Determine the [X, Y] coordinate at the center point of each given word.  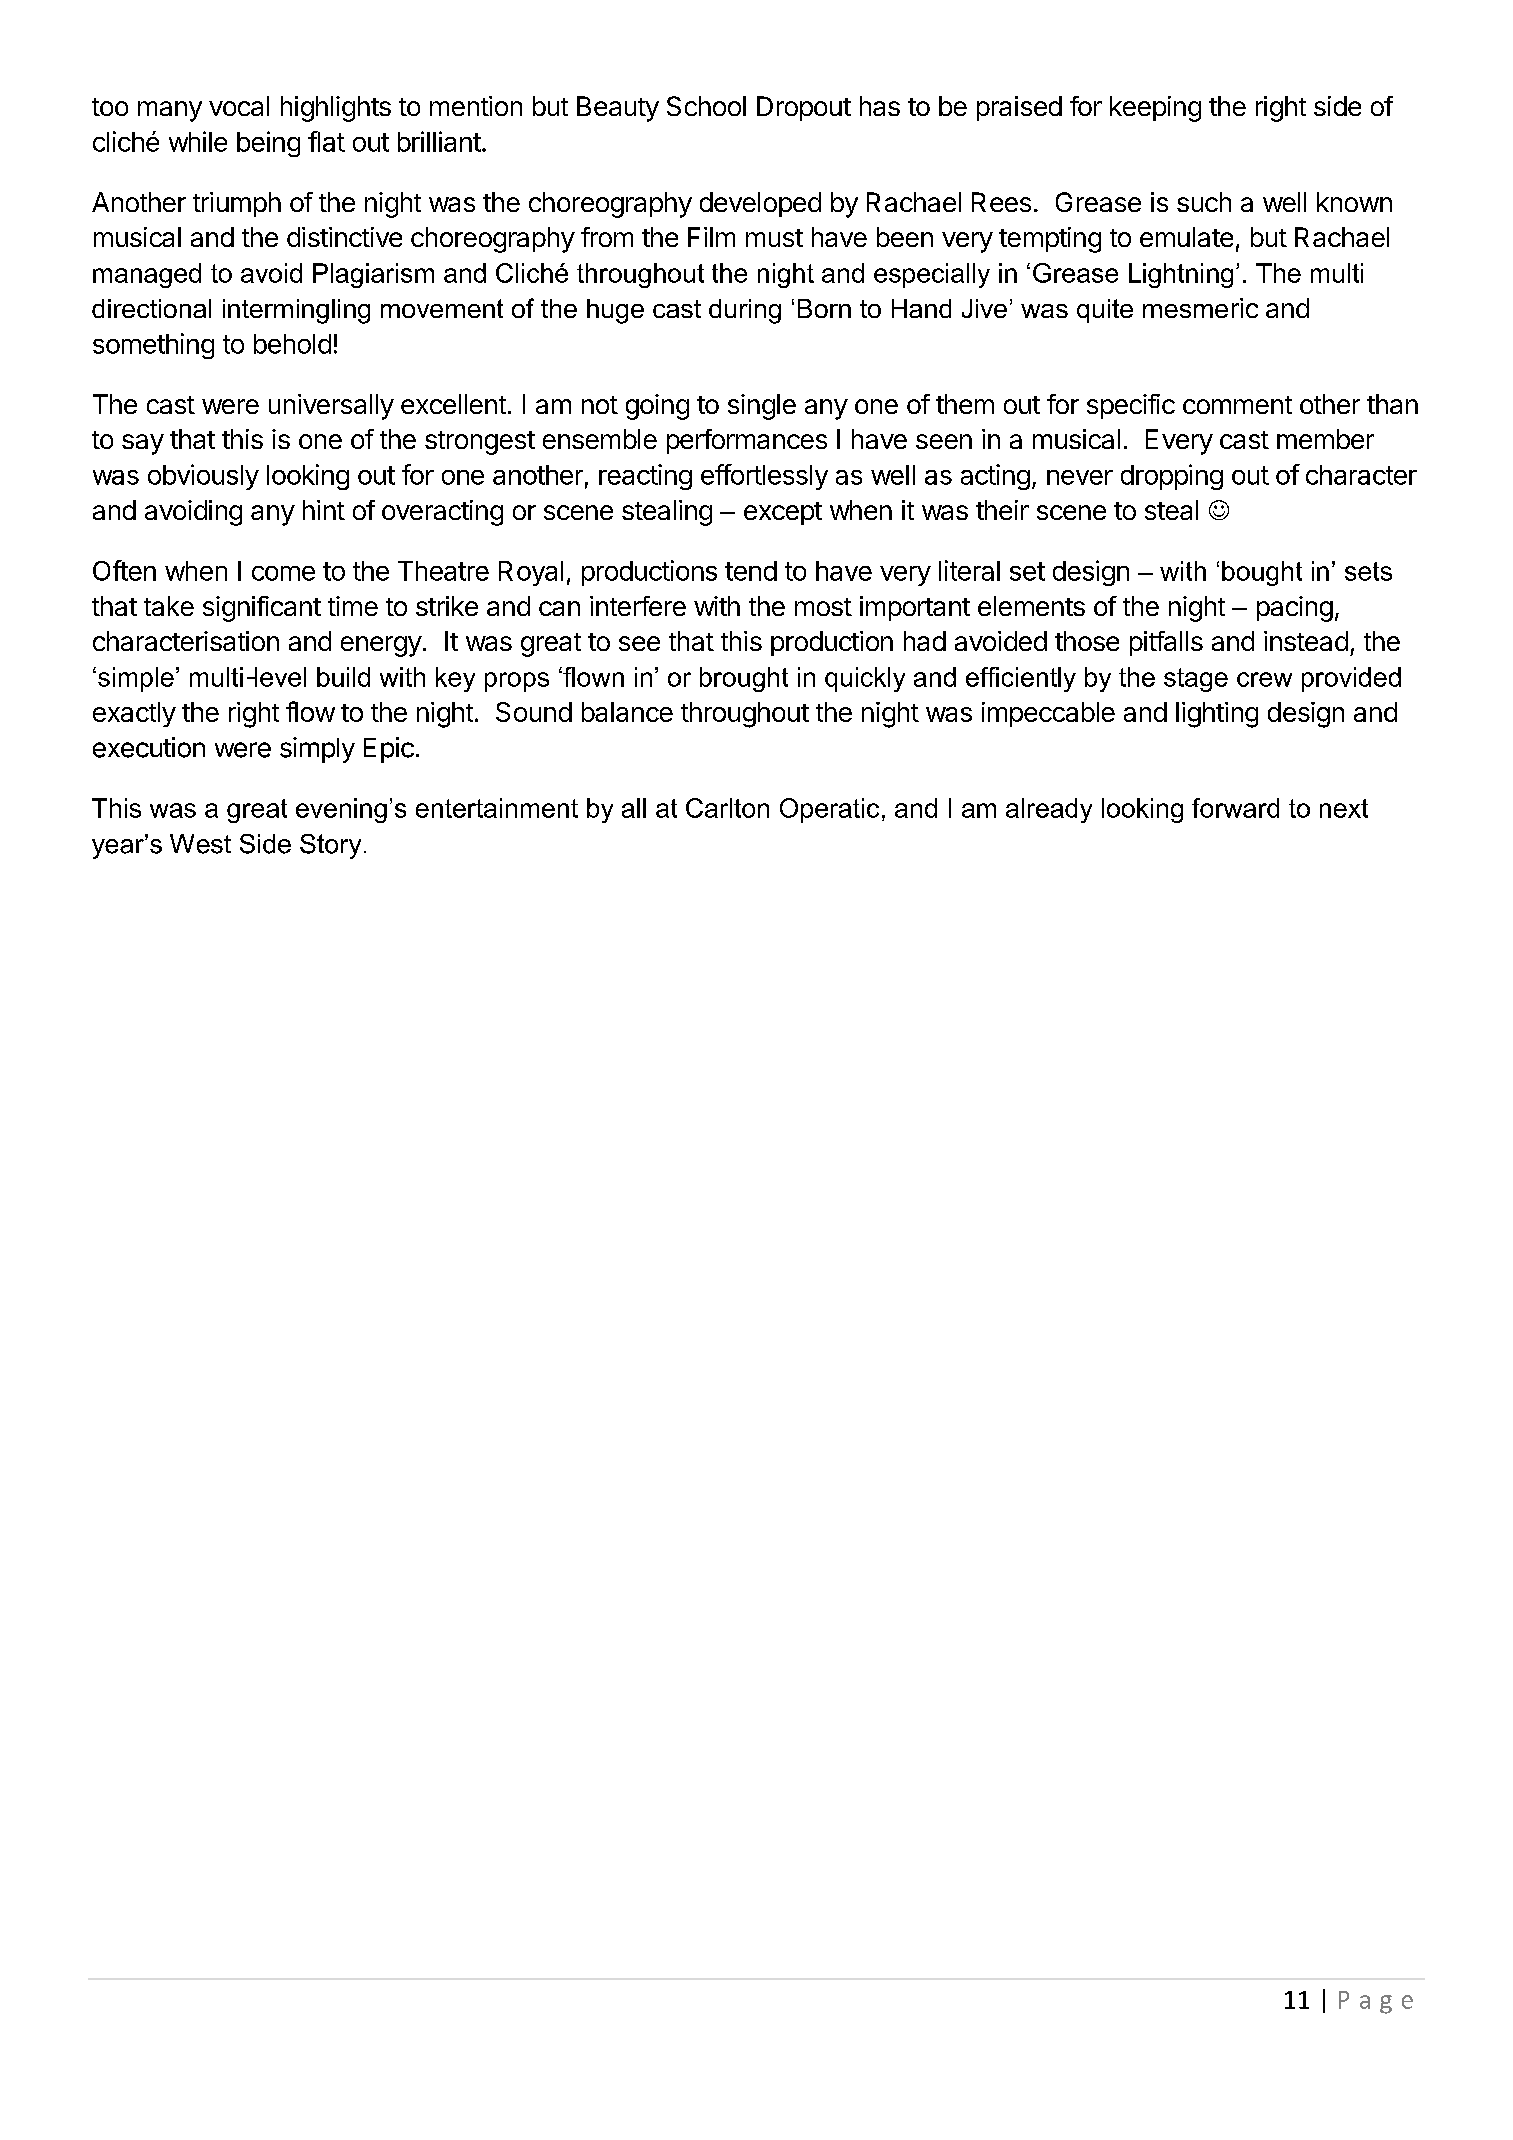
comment [1237, 405]
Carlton [727, 808]
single [762, 407]
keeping [1155, 109]
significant [262, 609]
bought [1262, 573]
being [268, 144]
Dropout [804, 108]
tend [751, 571]
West [200, 844]
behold [292, 344]
